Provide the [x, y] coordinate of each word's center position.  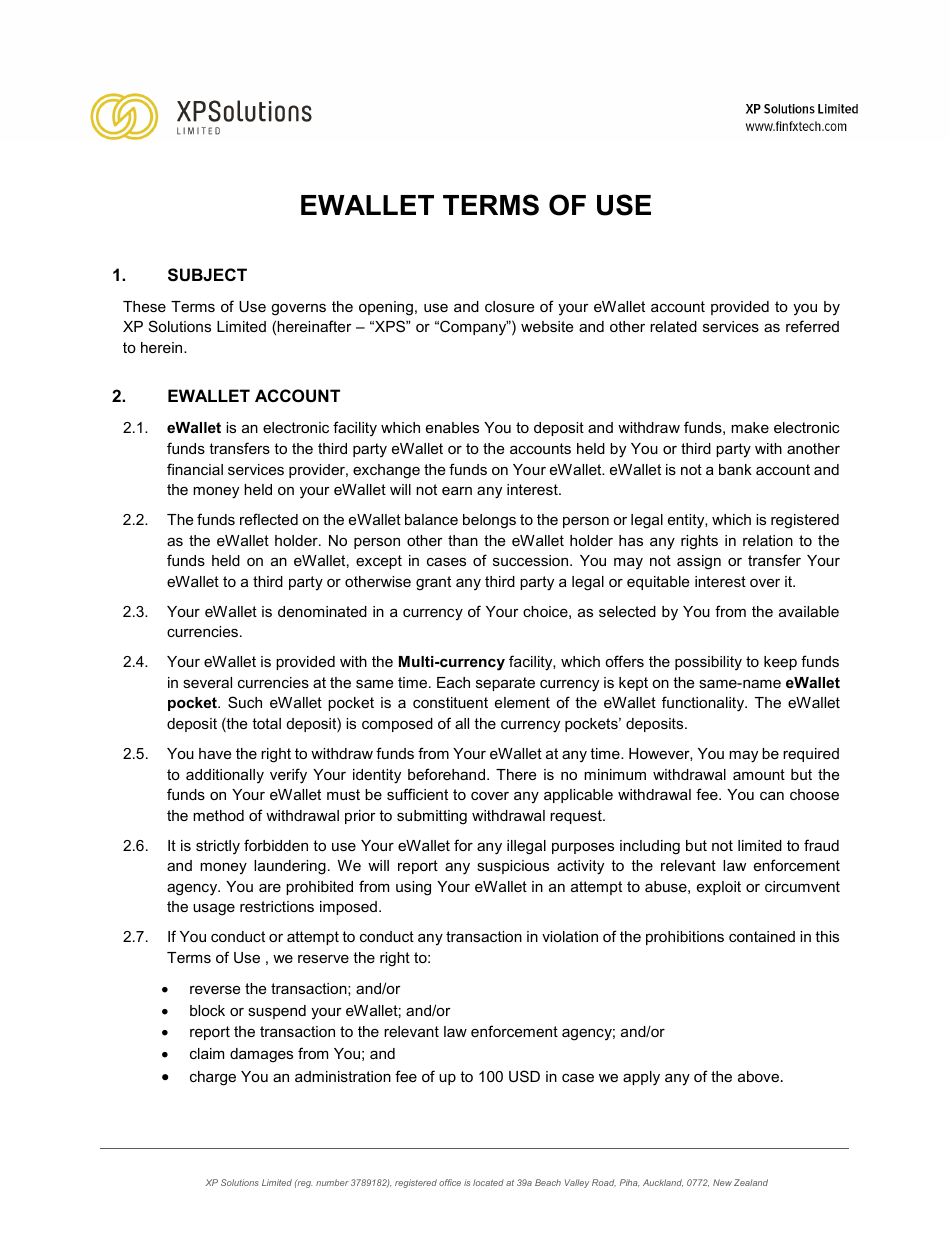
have [215, 753]
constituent [450, 702]
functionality [704, 704]
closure [509, 306]
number [332, 1182]
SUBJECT [207, 275]
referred [812, 326]
